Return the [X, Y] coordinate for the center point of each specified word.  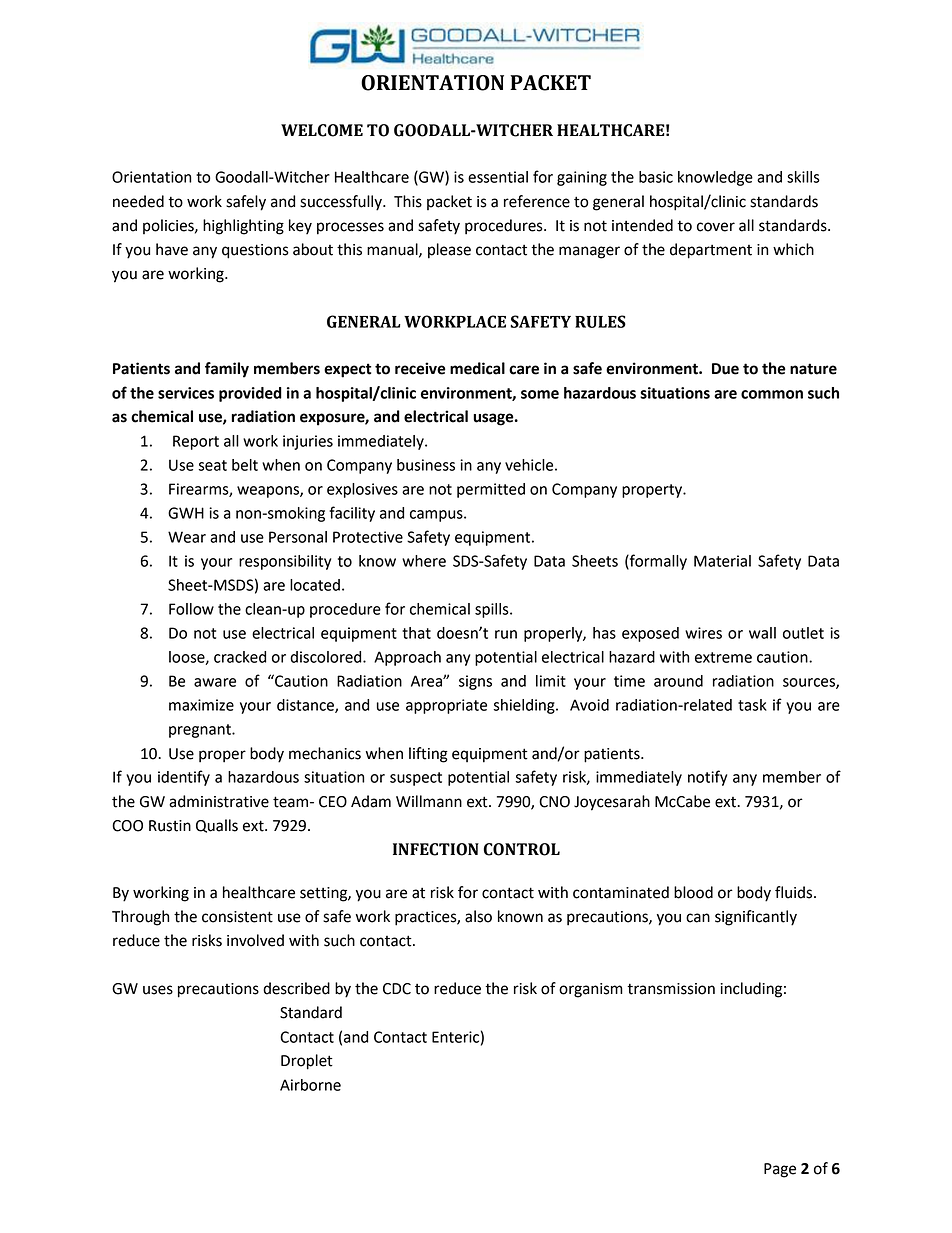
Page [780, 1170]
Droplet [307, 1062]
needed [138, 201]
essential [498, 177]
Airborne [310, 1085]
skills [803, 177]
